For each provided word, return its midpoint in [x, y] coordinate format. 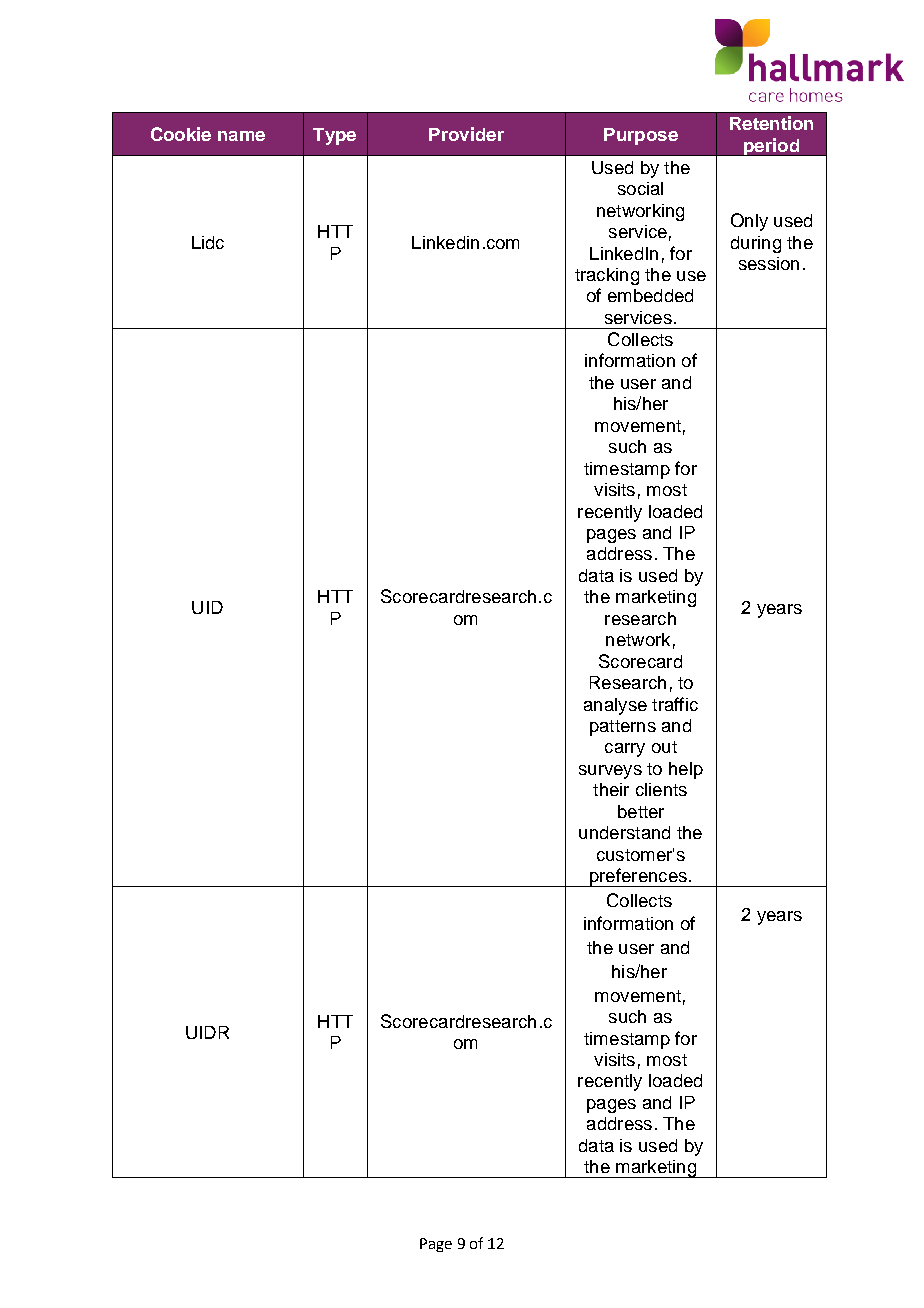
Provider [466, 134]
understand [624, 832]
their [611, 789]
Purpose [641, 136]
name [241, 136]
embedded [650, 295]
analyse [615, 706]
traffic [675, 704]
